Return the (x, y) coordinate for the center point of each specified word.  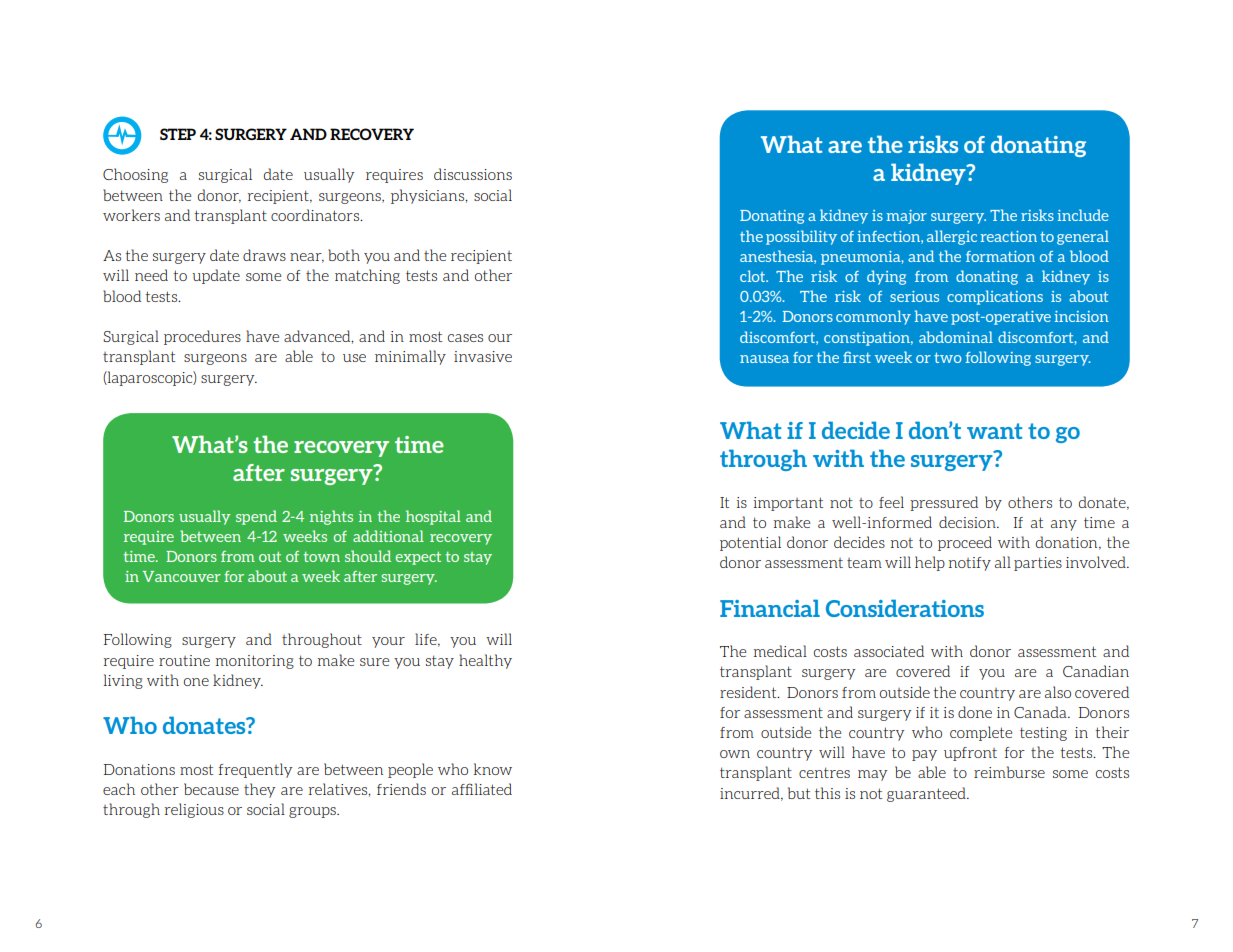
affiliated (482, 789)
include (1083, 215)
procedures (202, 337)
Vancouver (182, 576)
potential (750, 543)
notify (970, 564)
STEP (178, 134)
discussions (473, 174)
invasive (483, 356)
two (948, 357)
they (259, 790)
